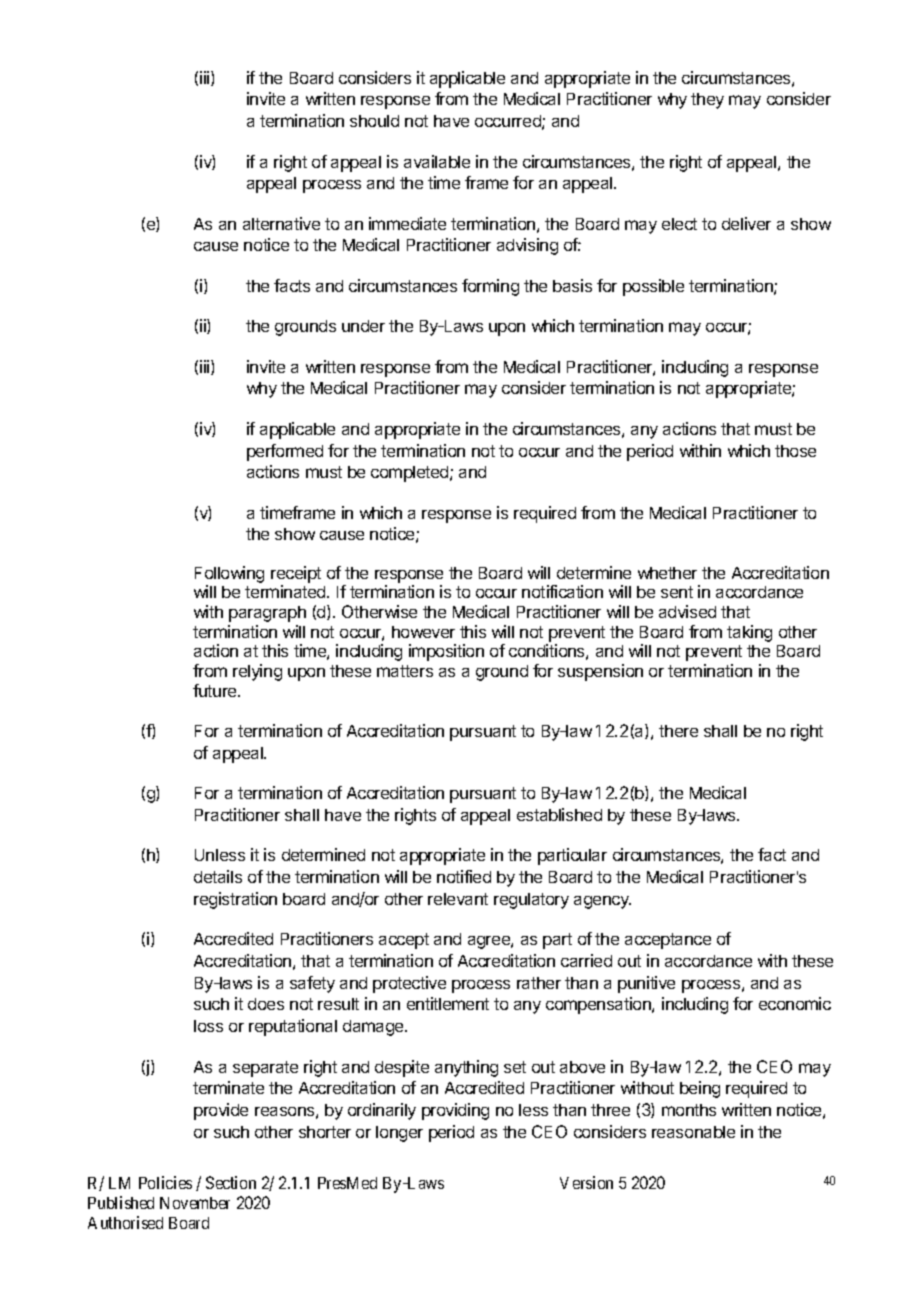 Image resolution: width=924 pixels, height=1308 pixels. I want to click on they, so click(707, 101).
